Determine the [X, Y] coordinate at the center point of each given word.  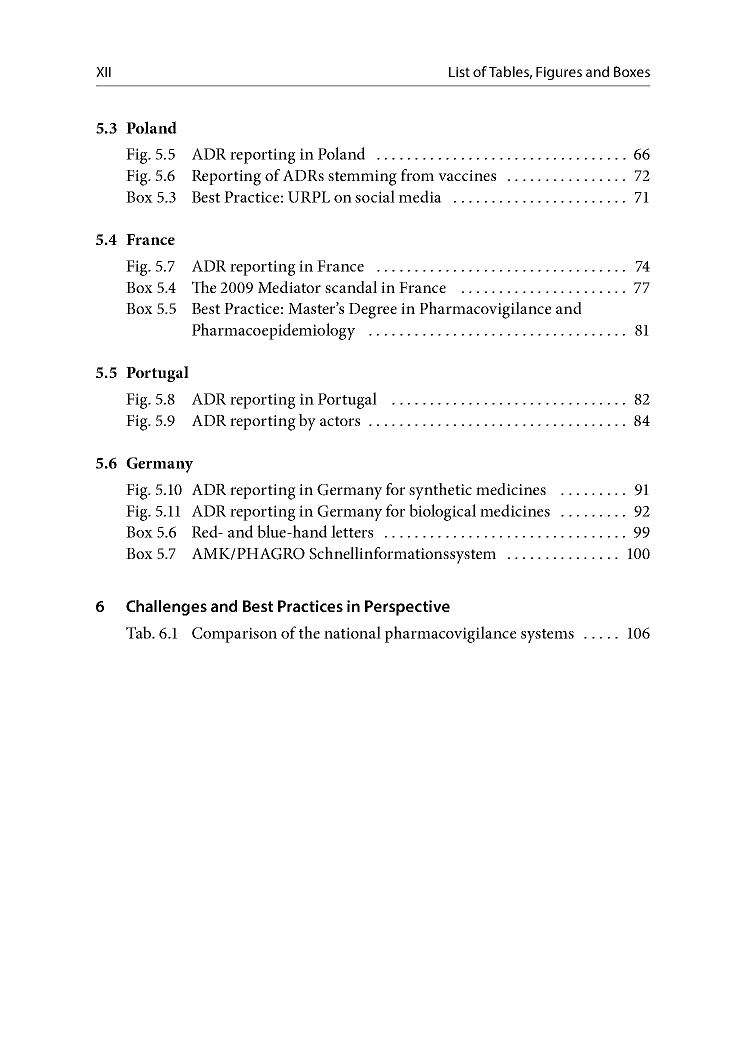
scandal [351, 287]
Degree [373, 311]
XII [103, 72]
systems [547, 636]
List [459, 72]
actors [340, 421]
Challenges [166, 608]
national [352, 632]
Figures [559, 73]
